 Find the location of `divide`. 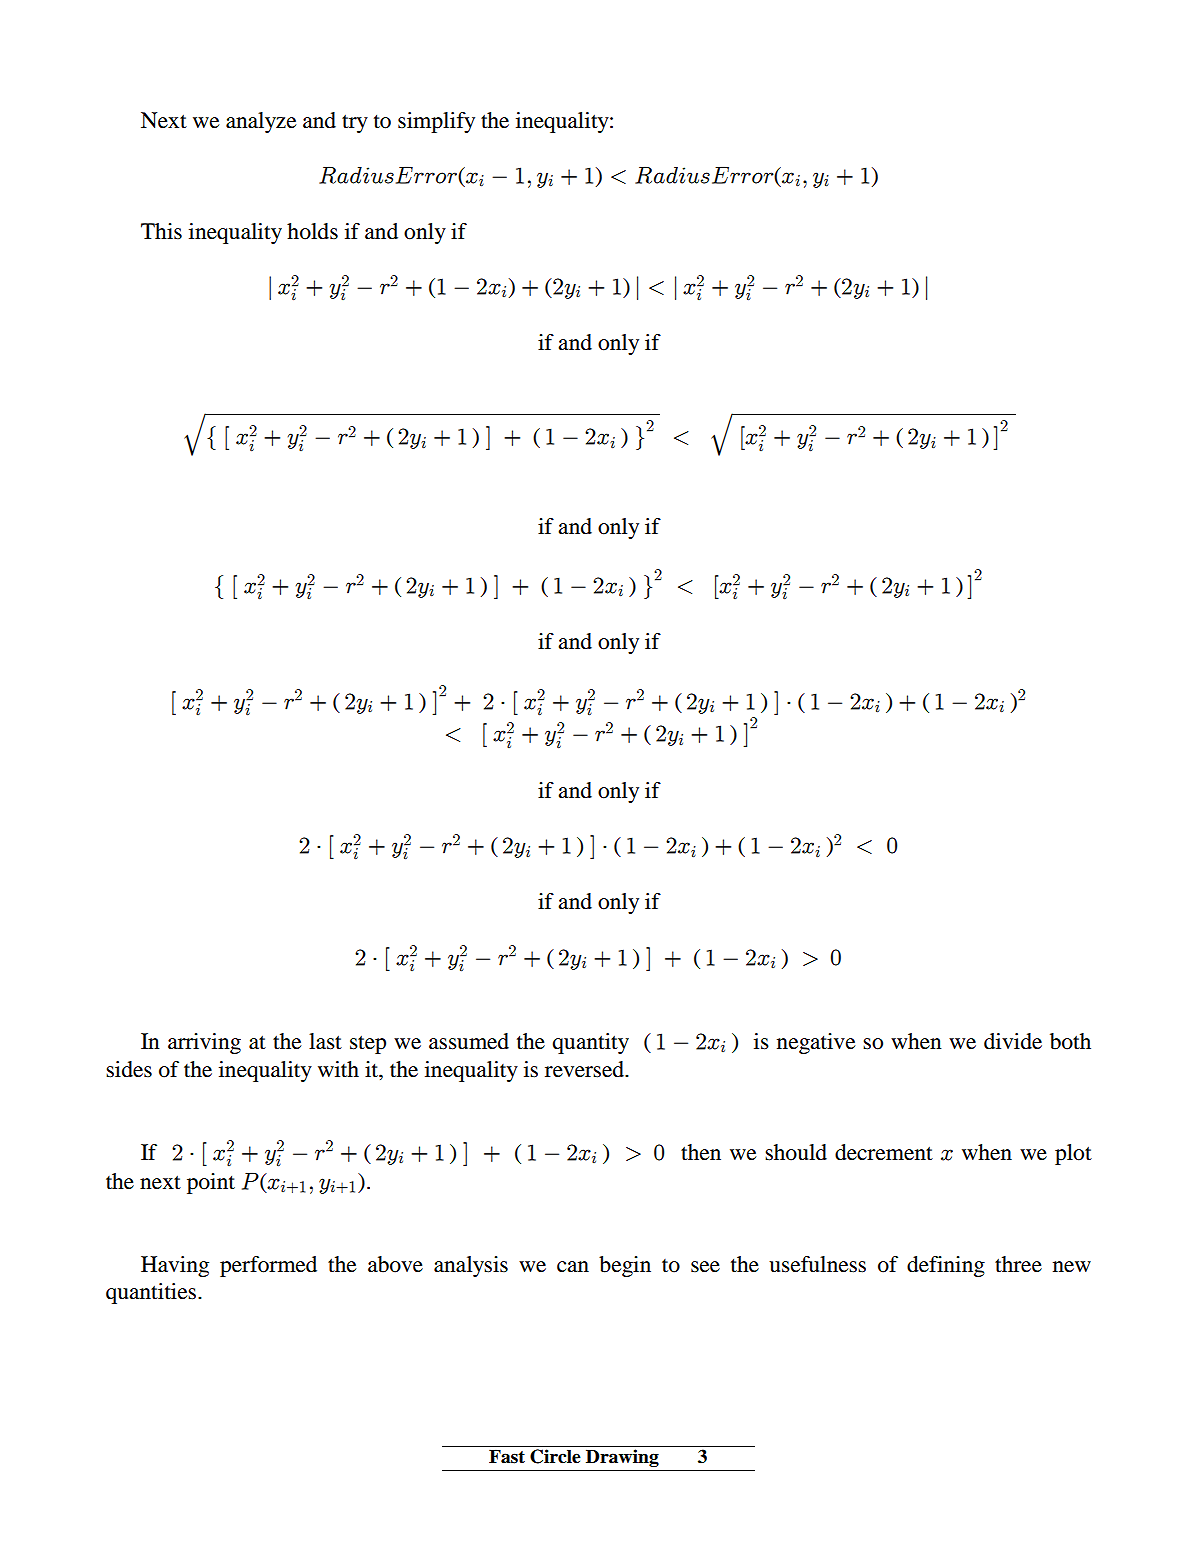

divide is located at coordinates (1013, 1041).
